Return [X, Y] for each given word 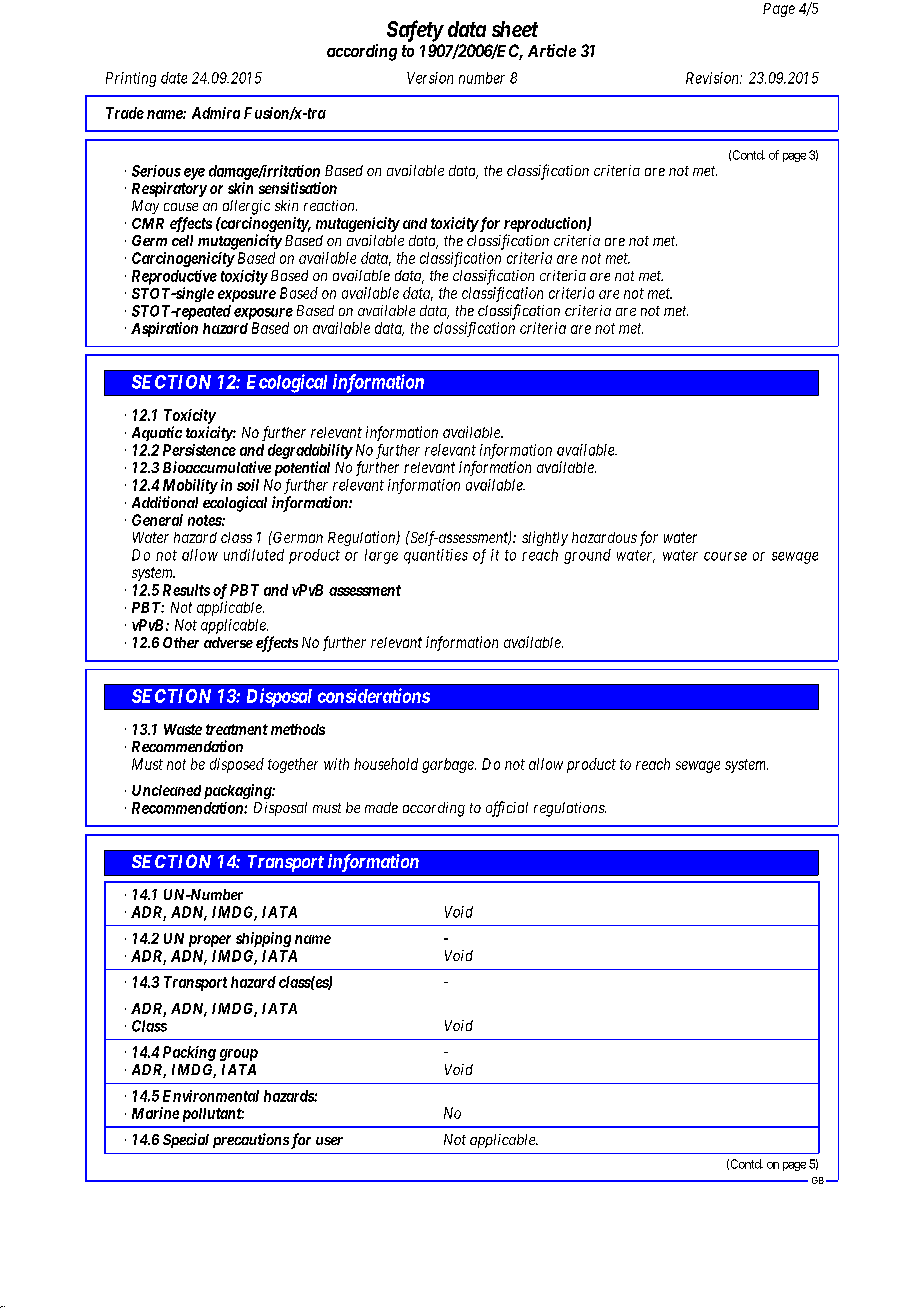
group [239, 1055]
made [381, 807]
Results [186, 590]
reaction [330, 205]
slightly [545, 538]
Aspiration [164, 329]
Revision [713, 78]
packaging [238, 791]
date [174, 78]
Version [430, 78]
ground [587, 556]
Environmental [211, 1096]
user [329, 1141]
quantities [436, 556]
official [507, 809]
